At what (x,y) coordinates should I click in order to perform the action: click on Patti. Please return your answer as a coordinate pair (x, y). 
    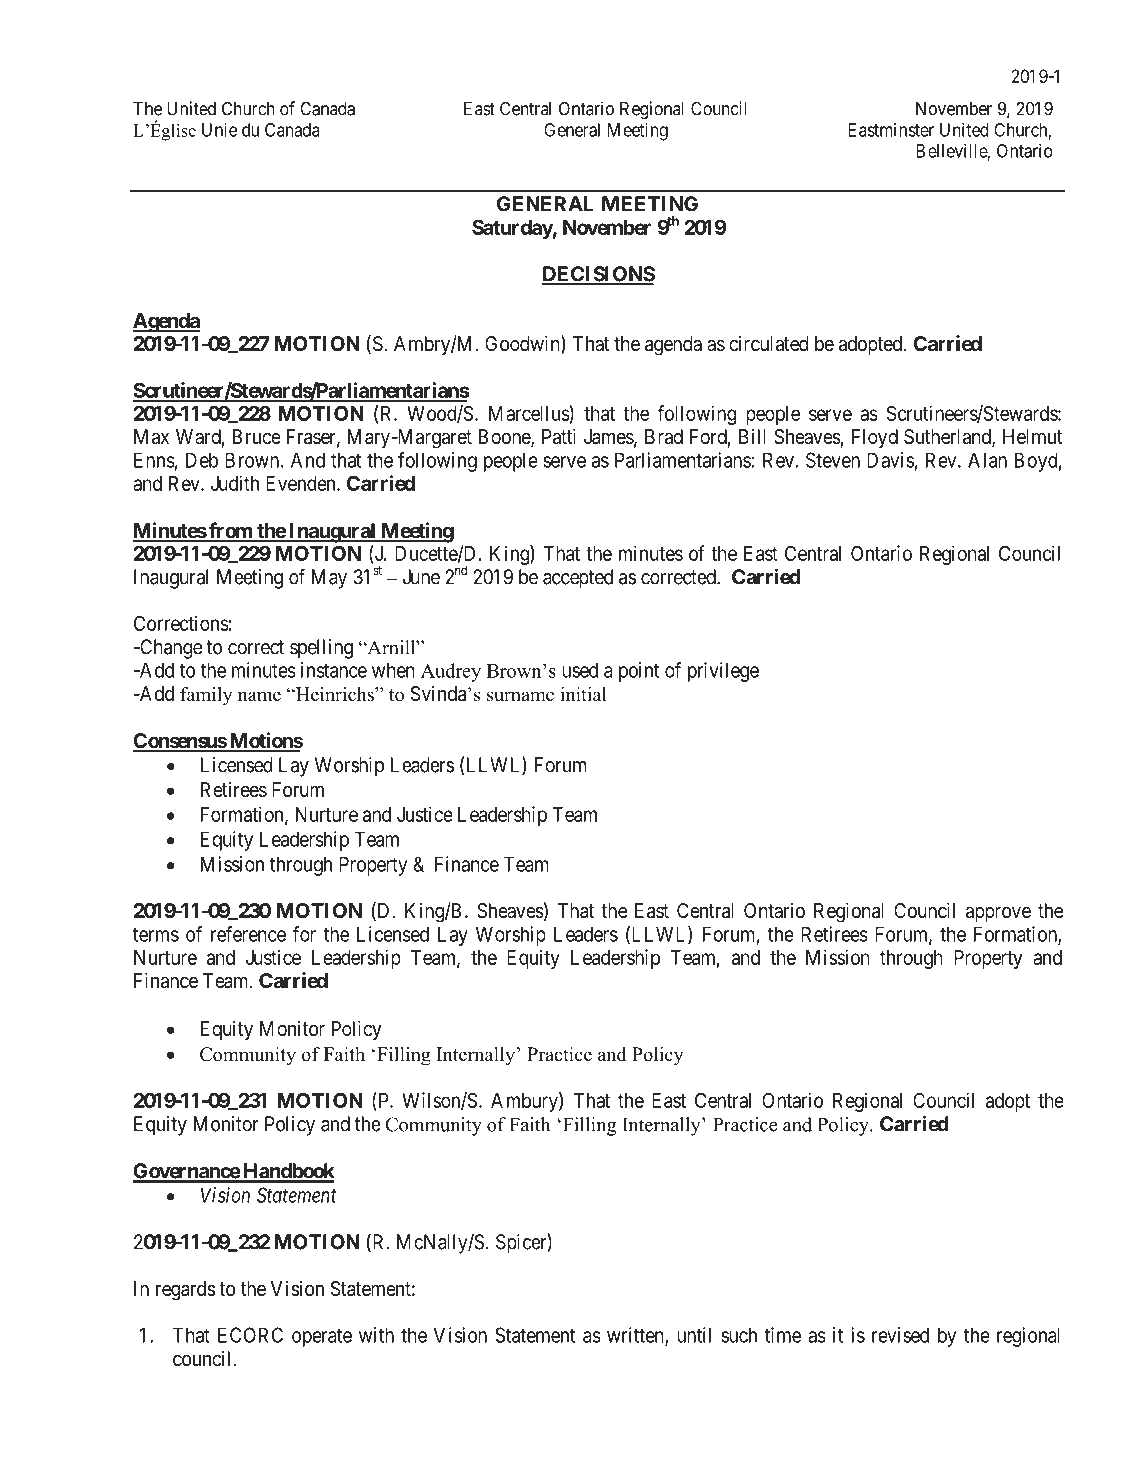
    Looking at the image, I should click on (559, 437).
